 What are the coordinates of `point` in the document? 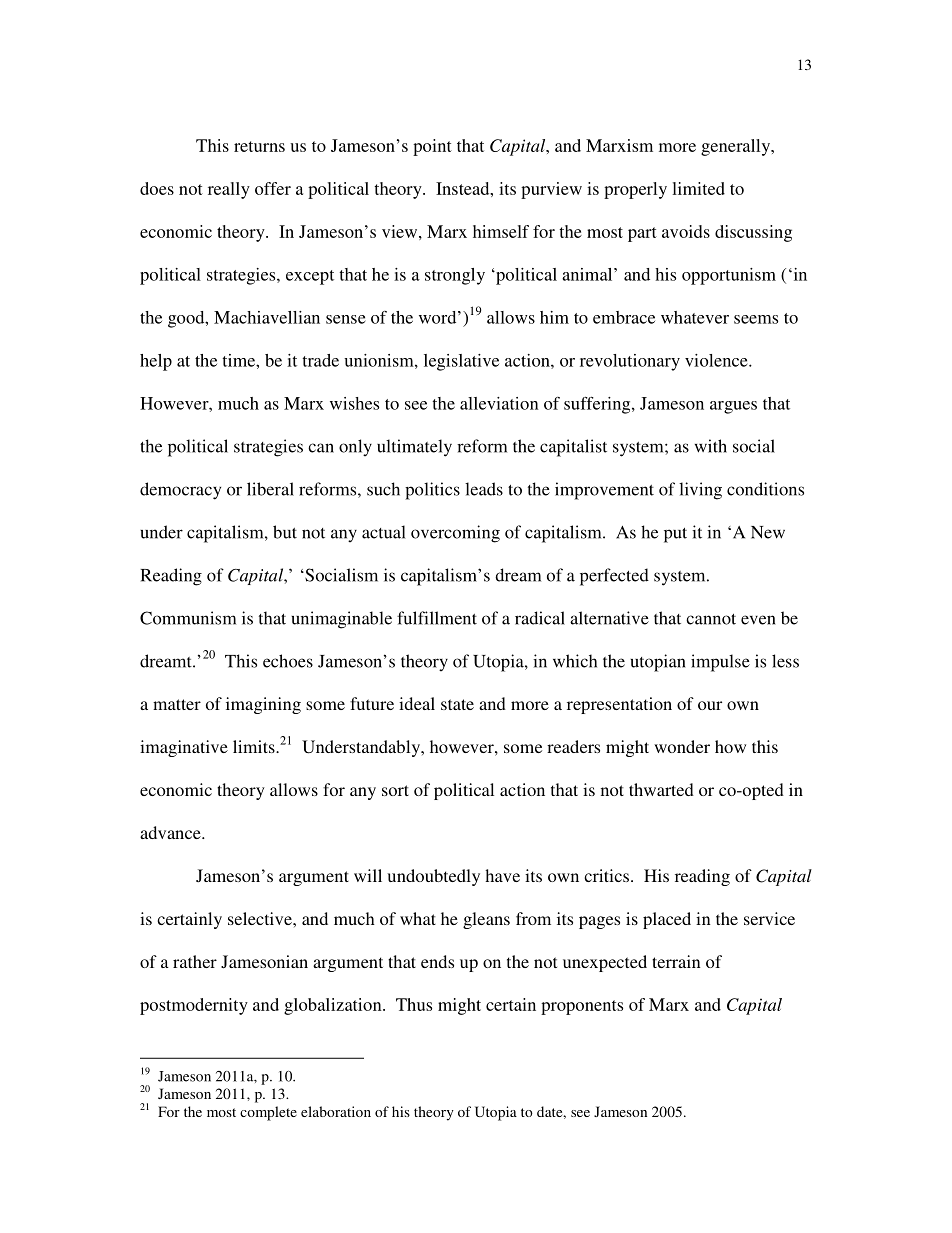 It's located at (432, 147).
